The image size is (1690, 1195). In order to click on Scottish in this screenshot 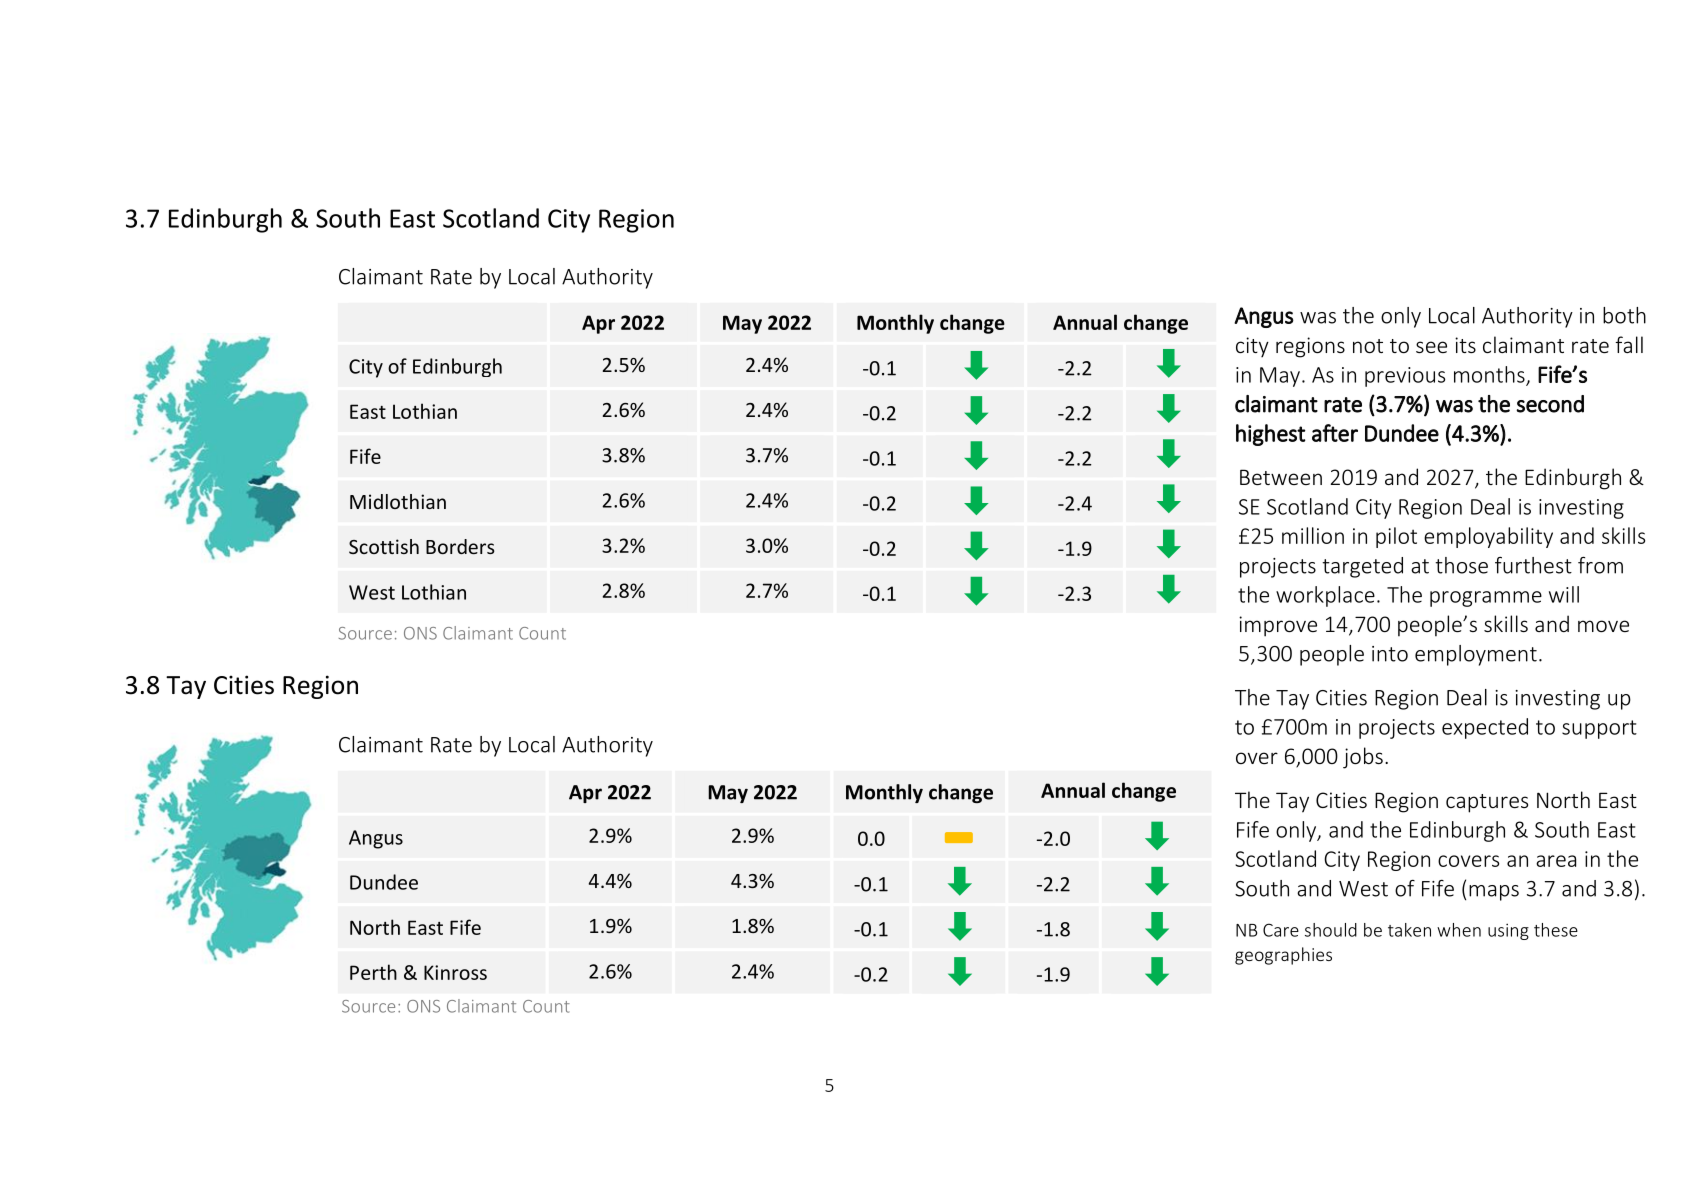, I will do `click(384, 546)`.
